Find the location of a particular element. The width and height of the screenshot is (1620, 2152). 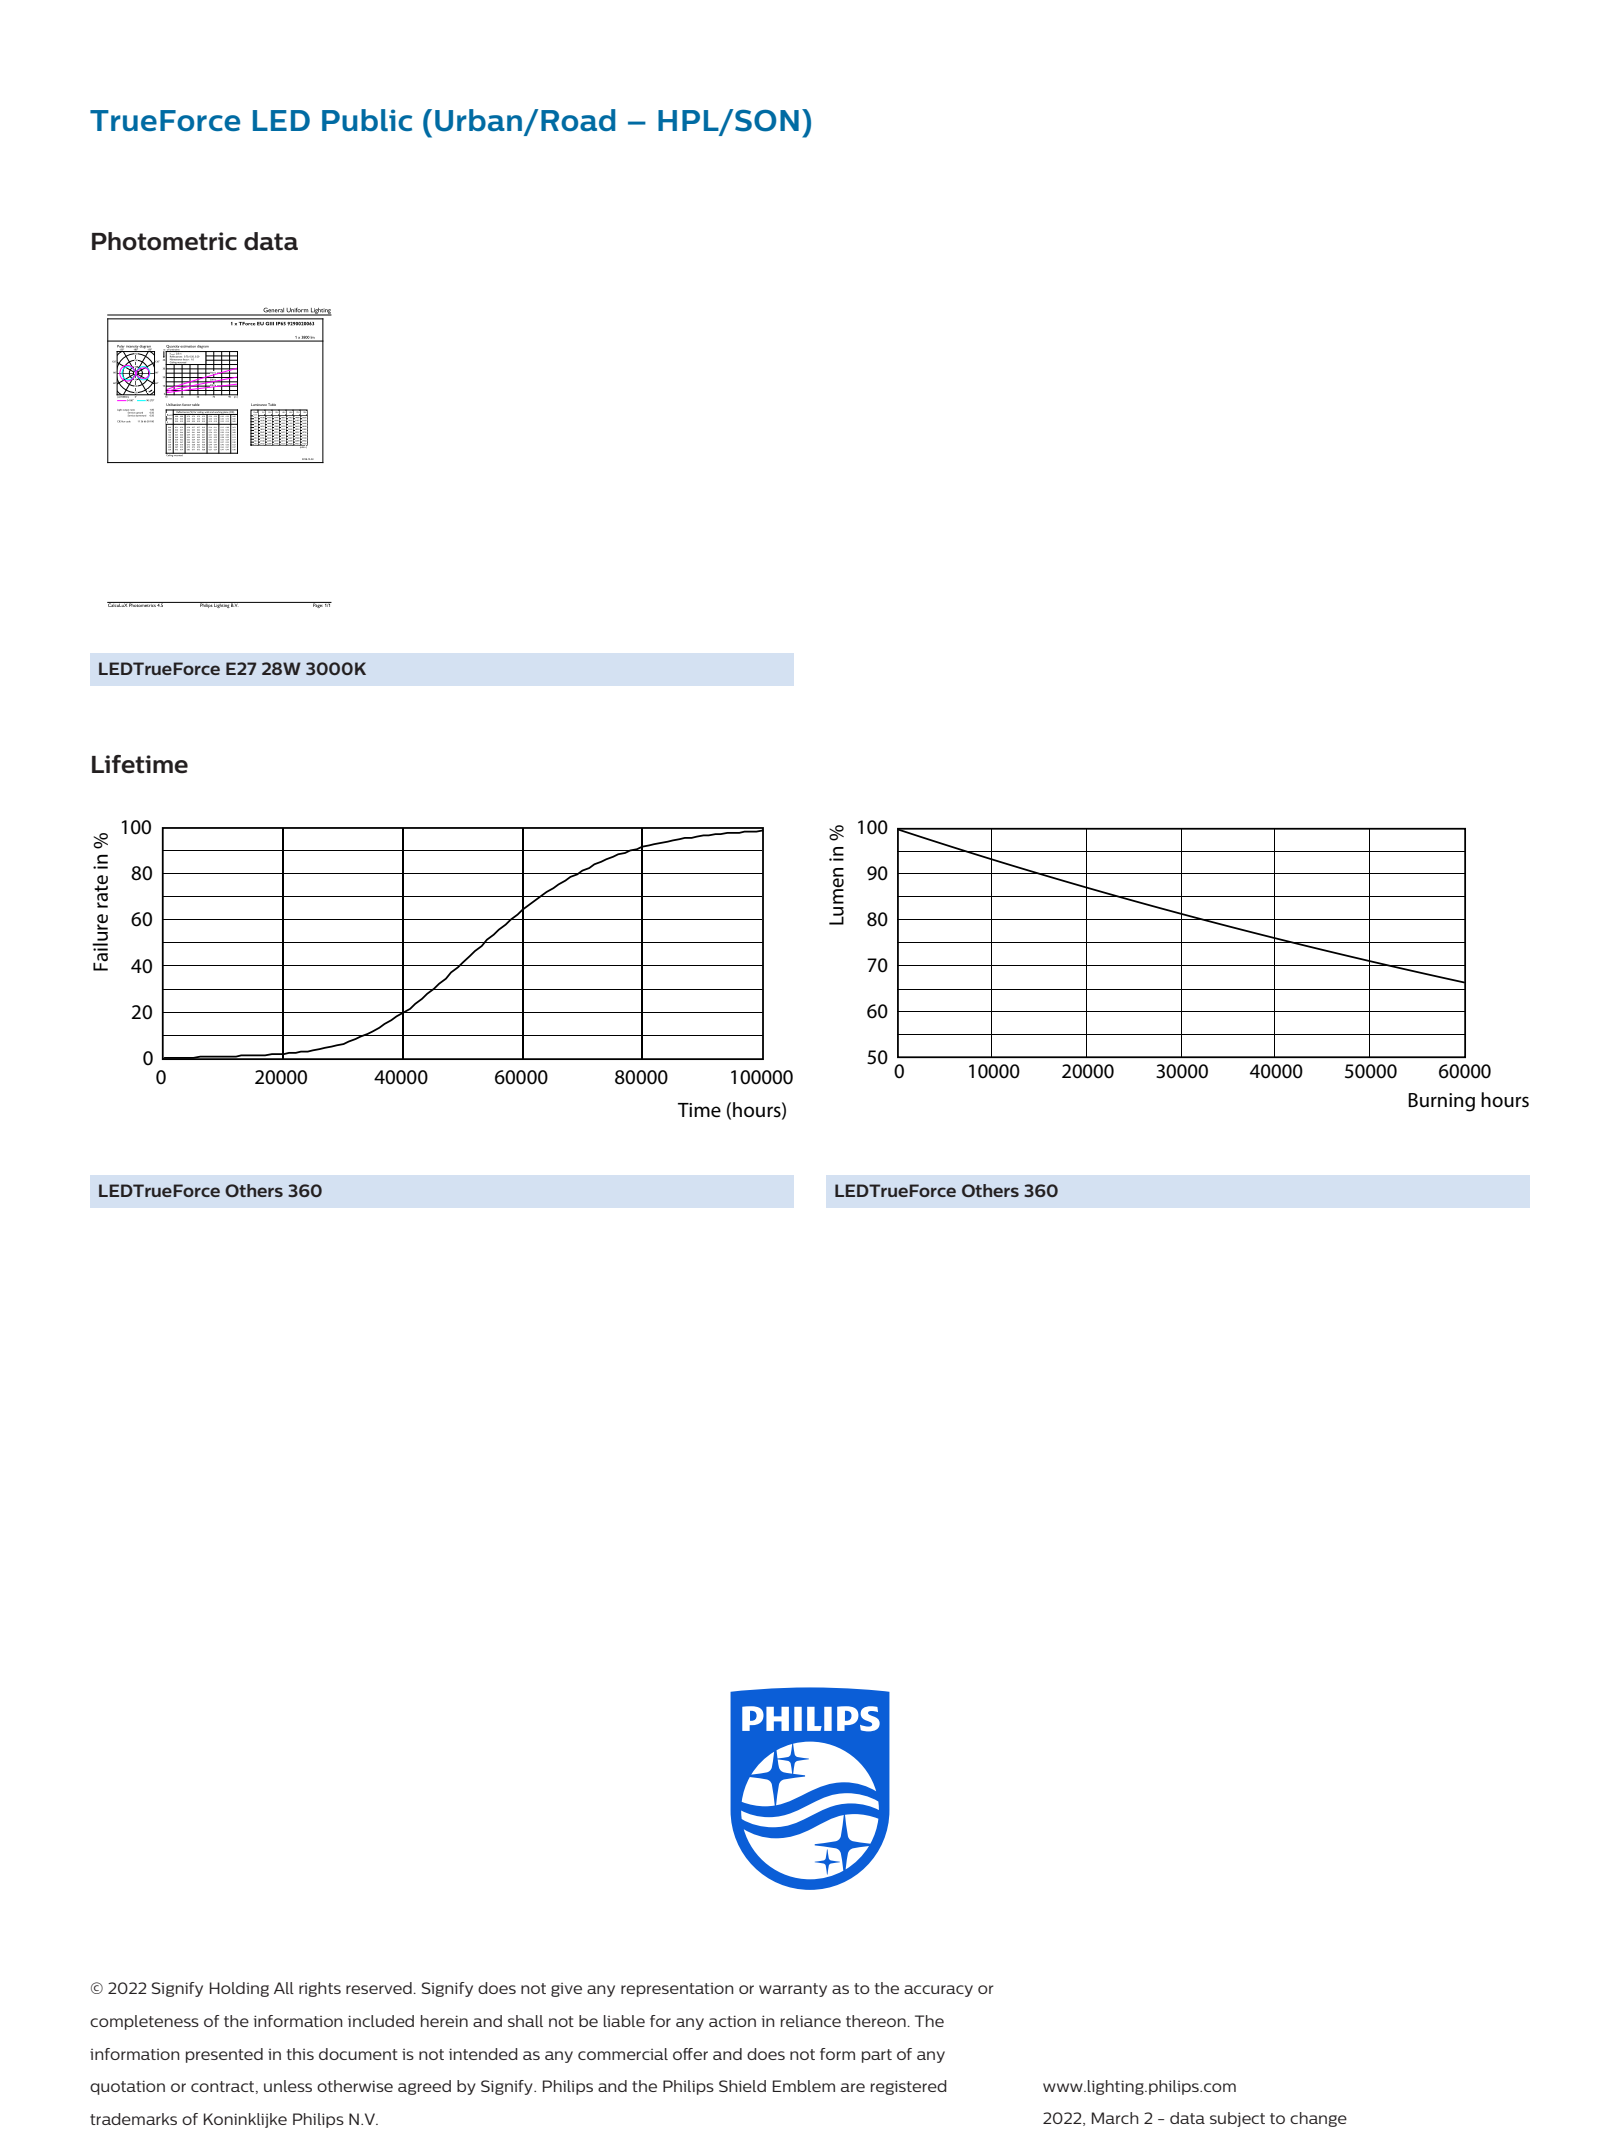

accuracy is located at coordinates (938, 1991).
